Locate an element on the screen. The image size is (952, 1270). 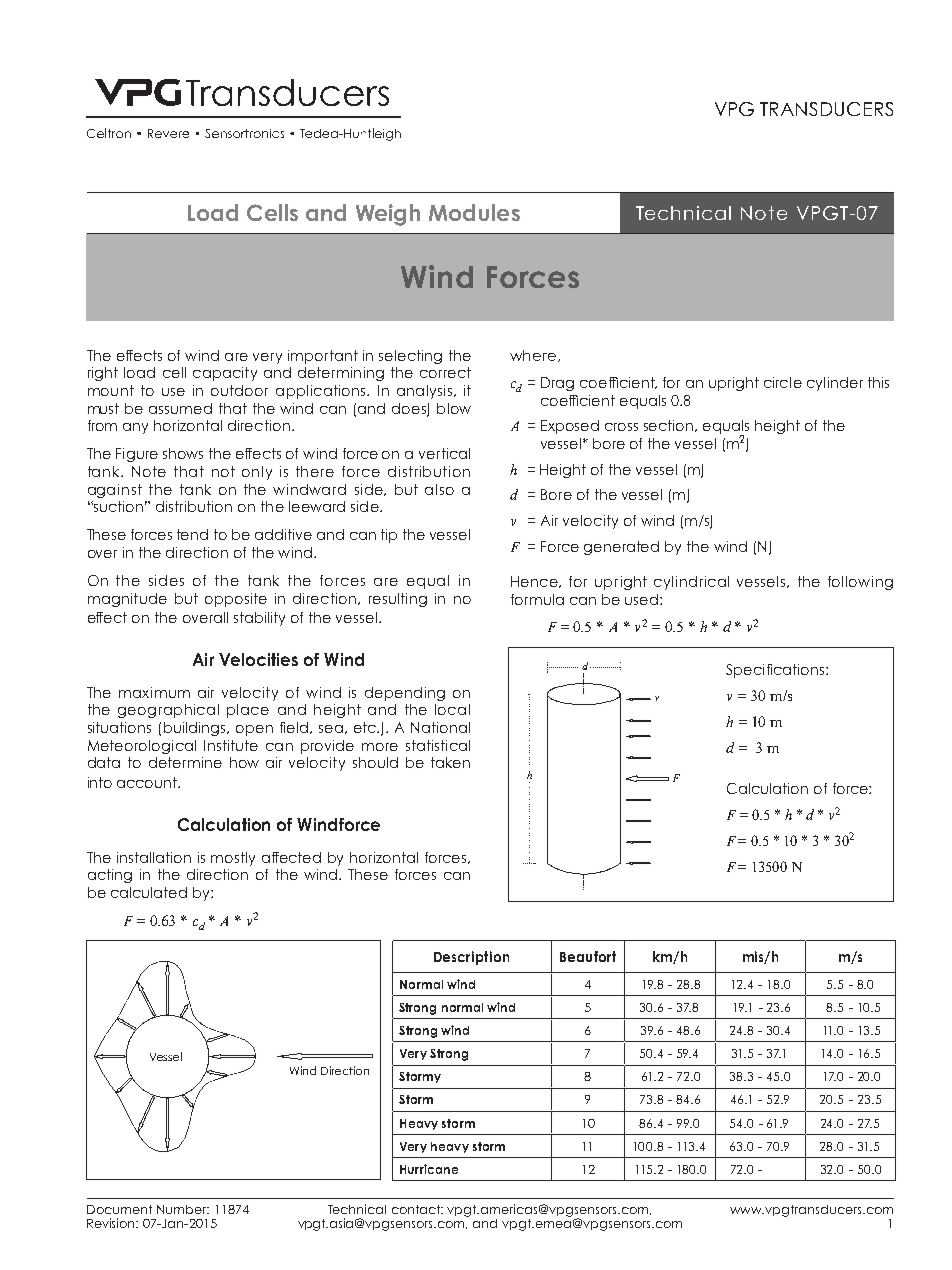
calculated is located at coordinates (149, 892).
